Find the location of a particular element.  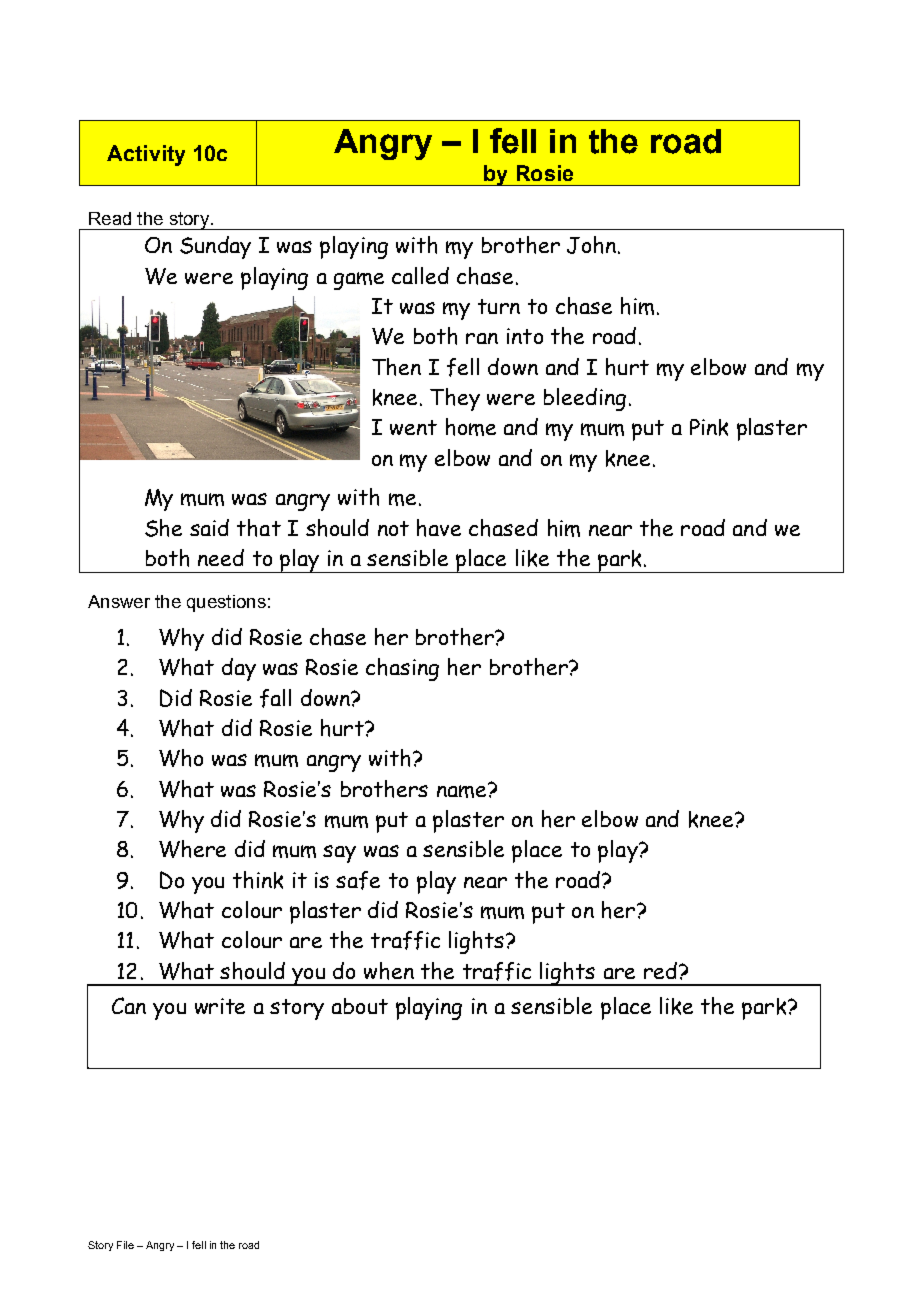

name is located at coordinates (463, 790).
